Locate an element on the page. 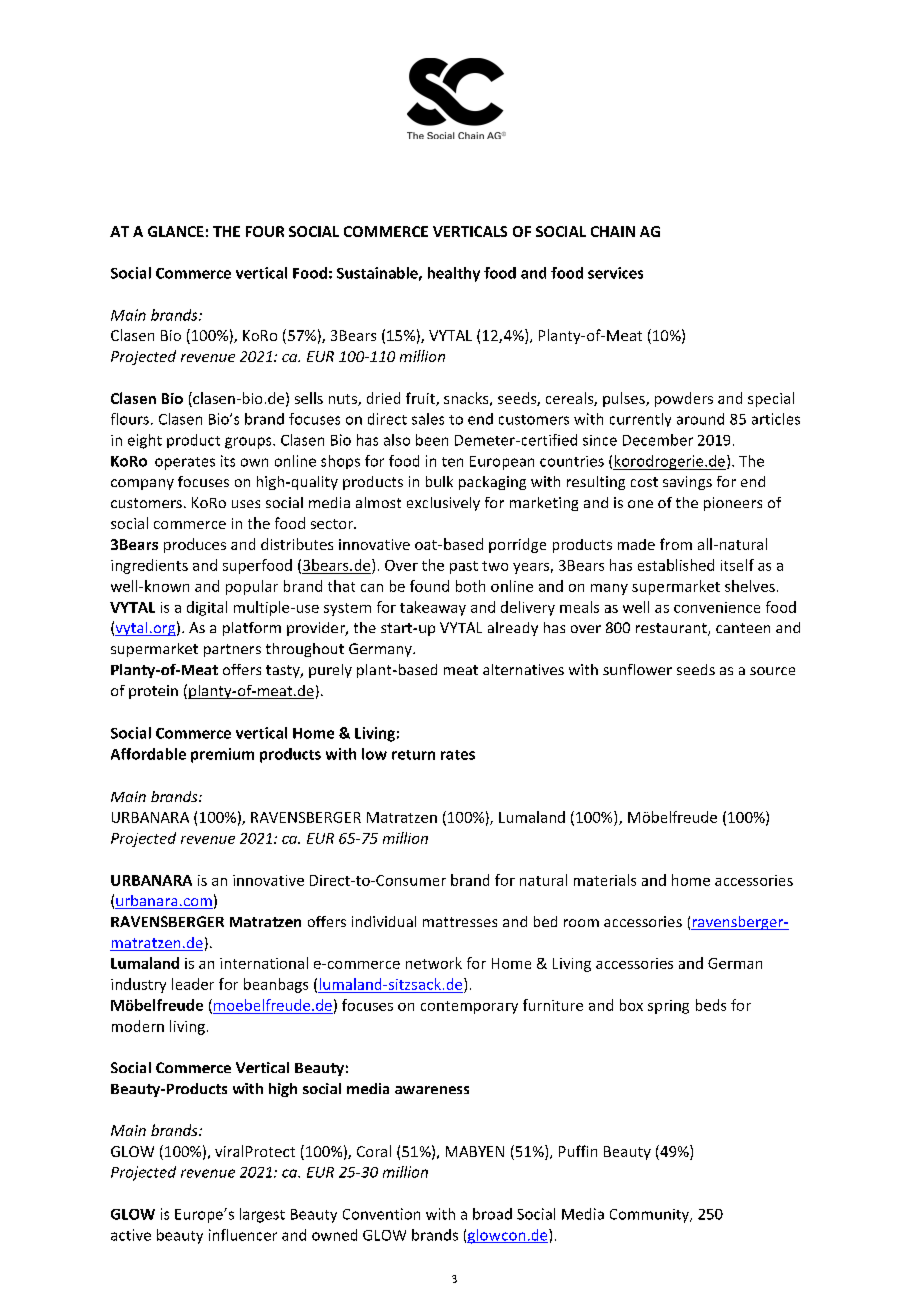 The width and height of the document is (924, 1308). healthy is located at coordinates (454, 274).
